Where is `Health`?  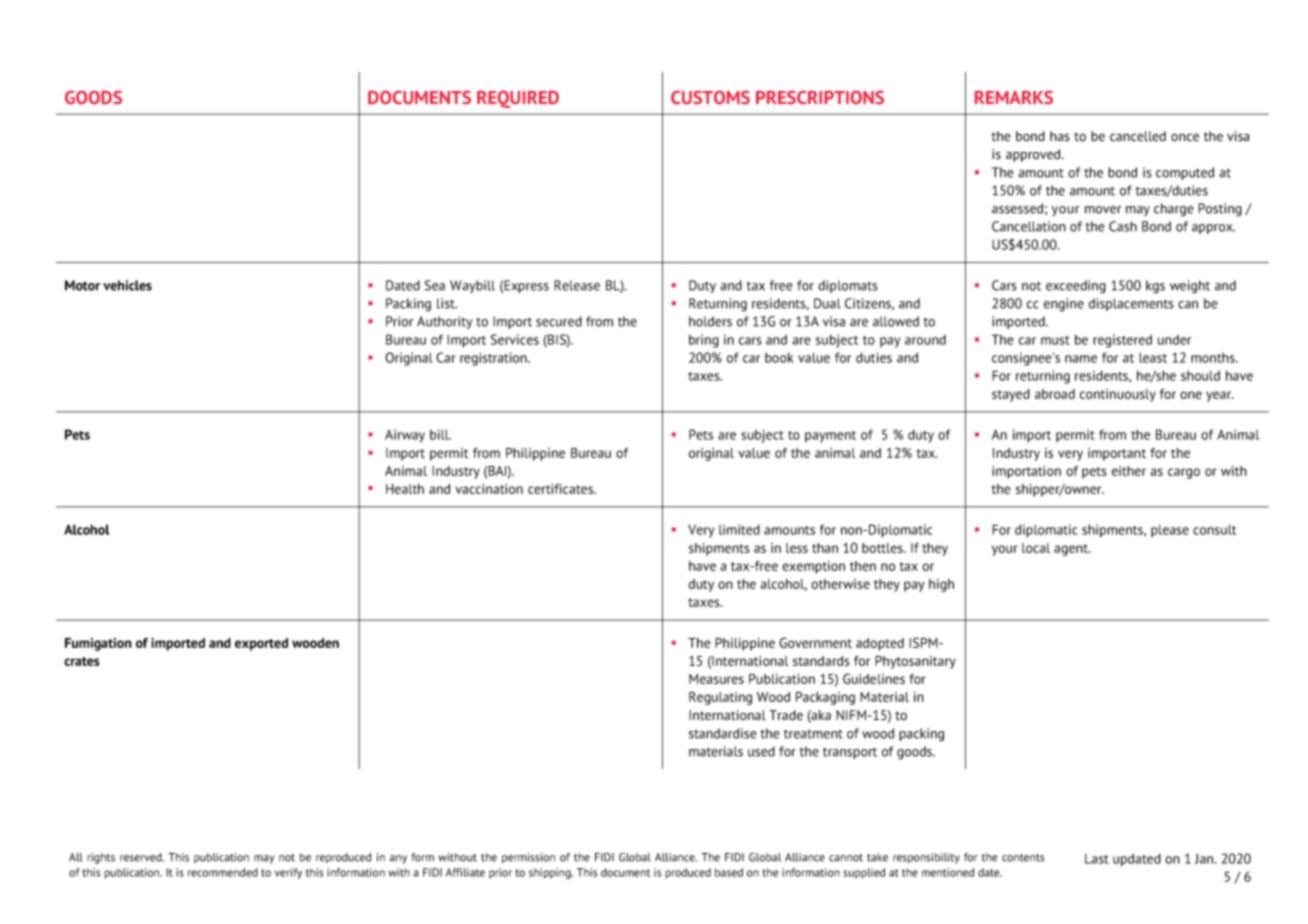
Health is located at coordinates (405, 489).
